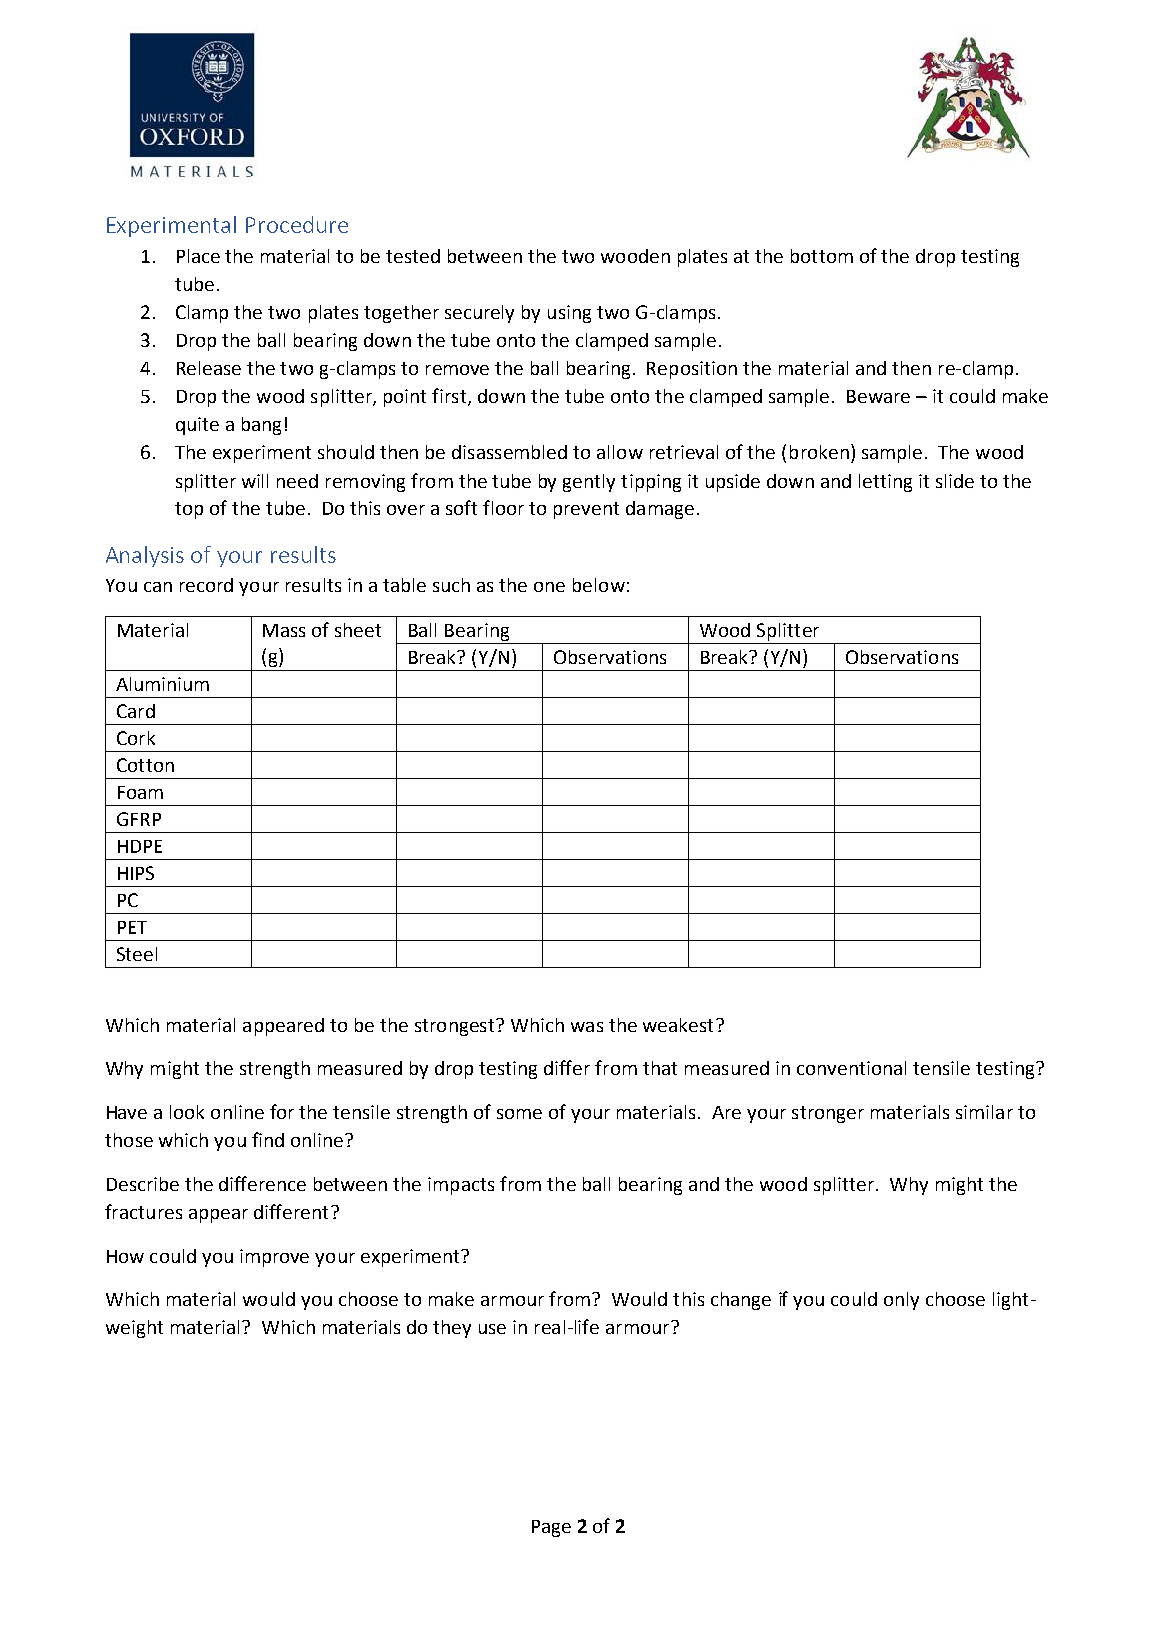 The width and height of the image is (1155, 1633). I want to click on impacts, so click(461, 1186).
